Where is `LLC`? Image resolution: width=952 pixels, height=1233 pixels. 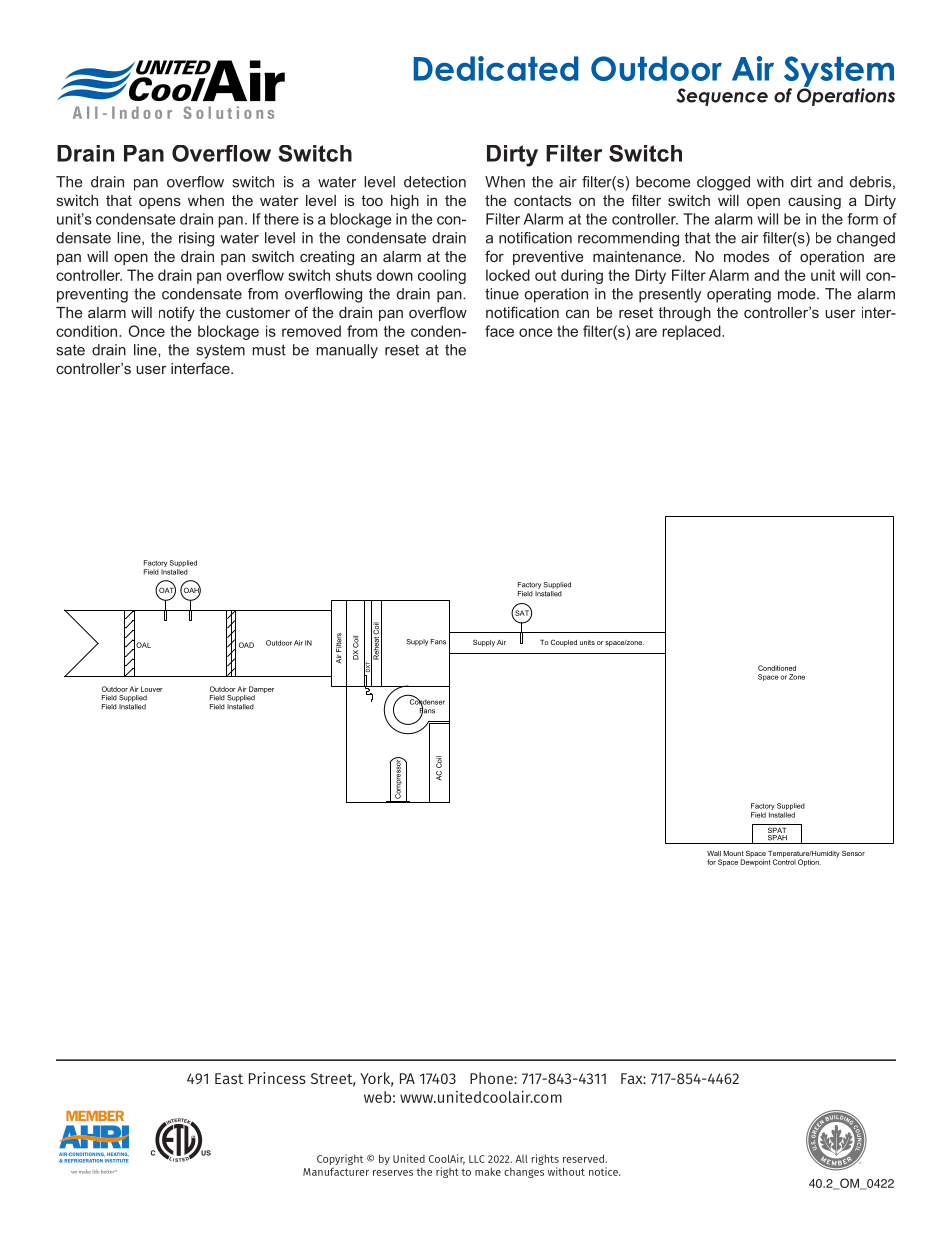
LLC is located at coordinates (476, 1159).
